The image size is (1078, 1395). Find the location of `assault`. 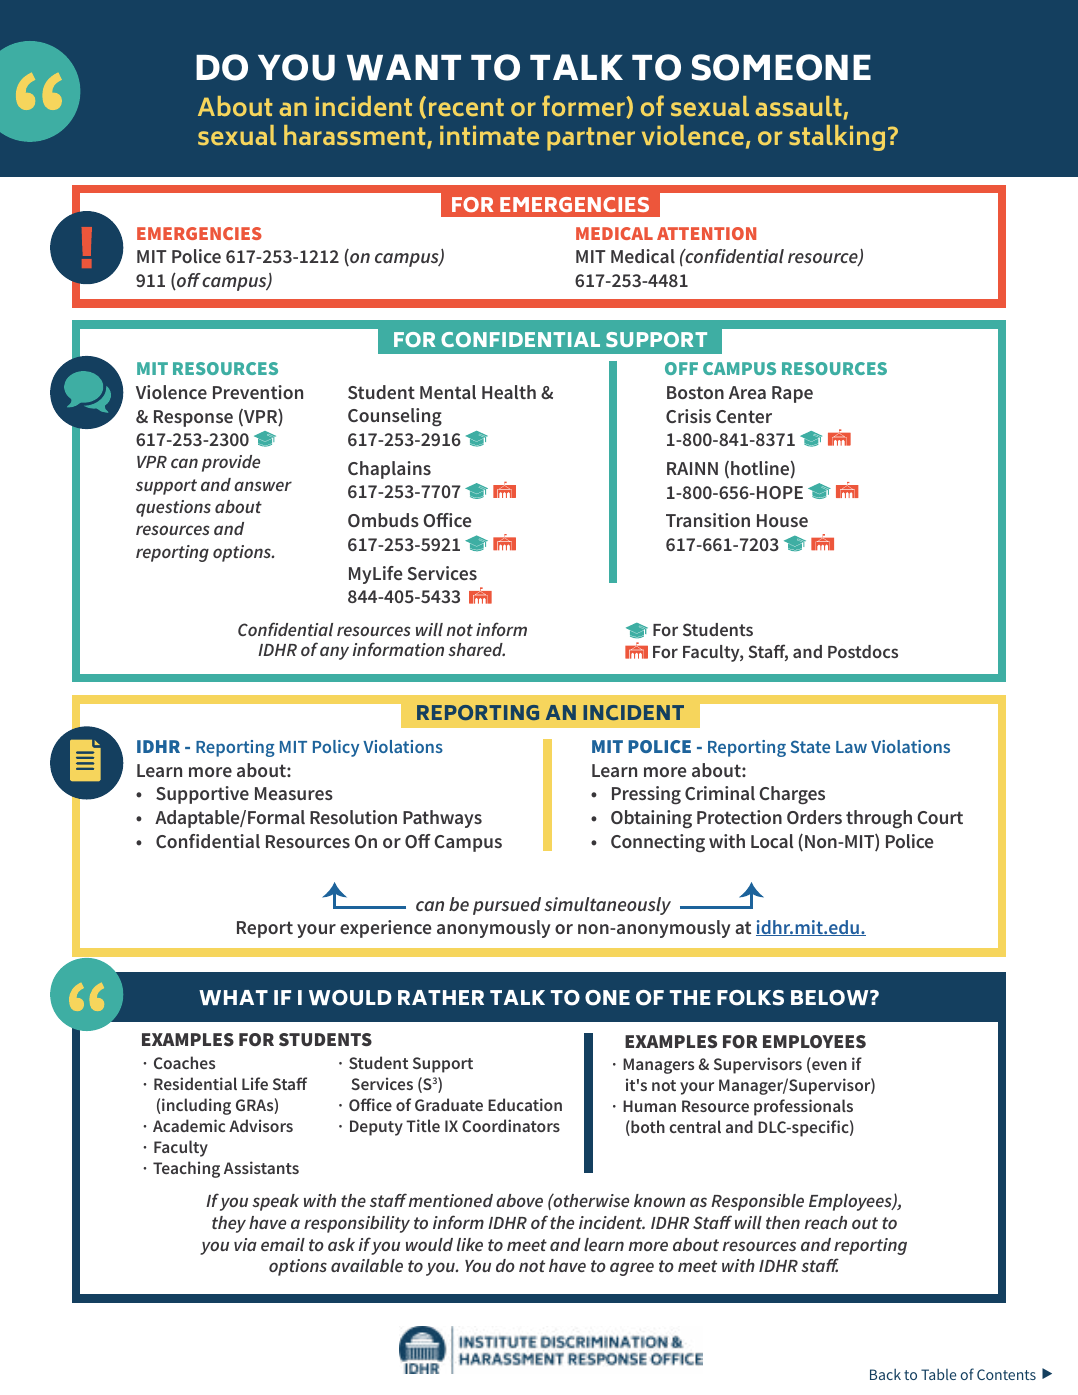

assault is located at coordinates (799, 107).
